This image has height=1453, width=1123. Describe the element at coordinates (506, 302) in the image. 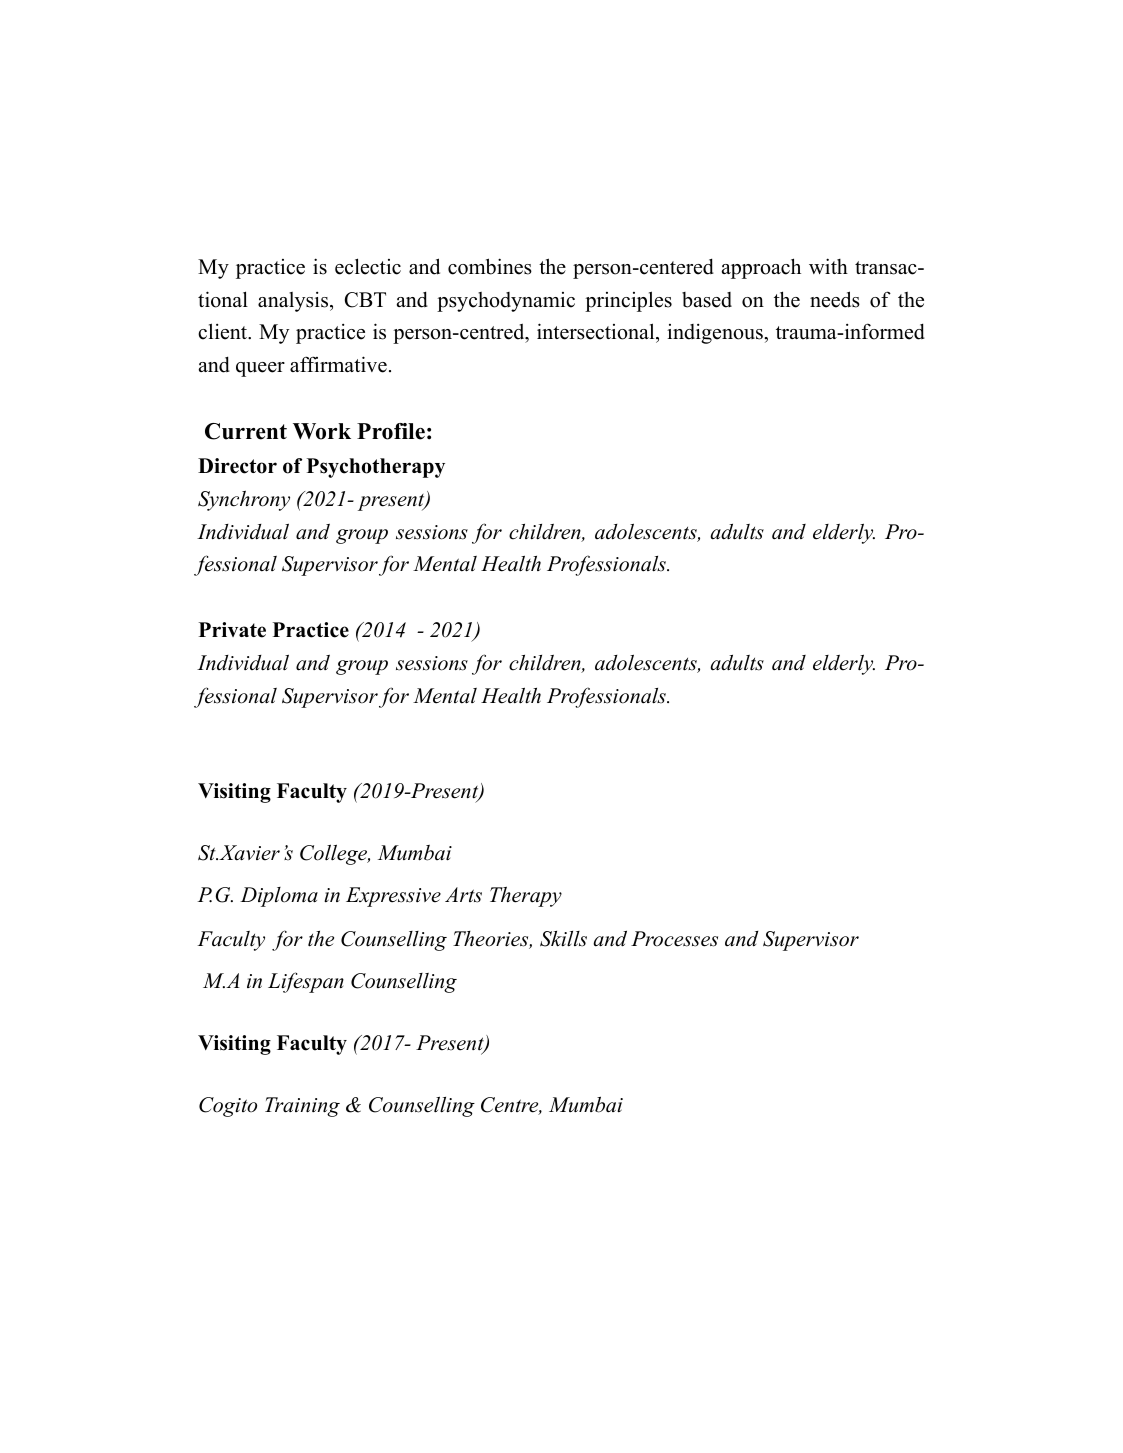

I see `psychodynamic` at that location.
